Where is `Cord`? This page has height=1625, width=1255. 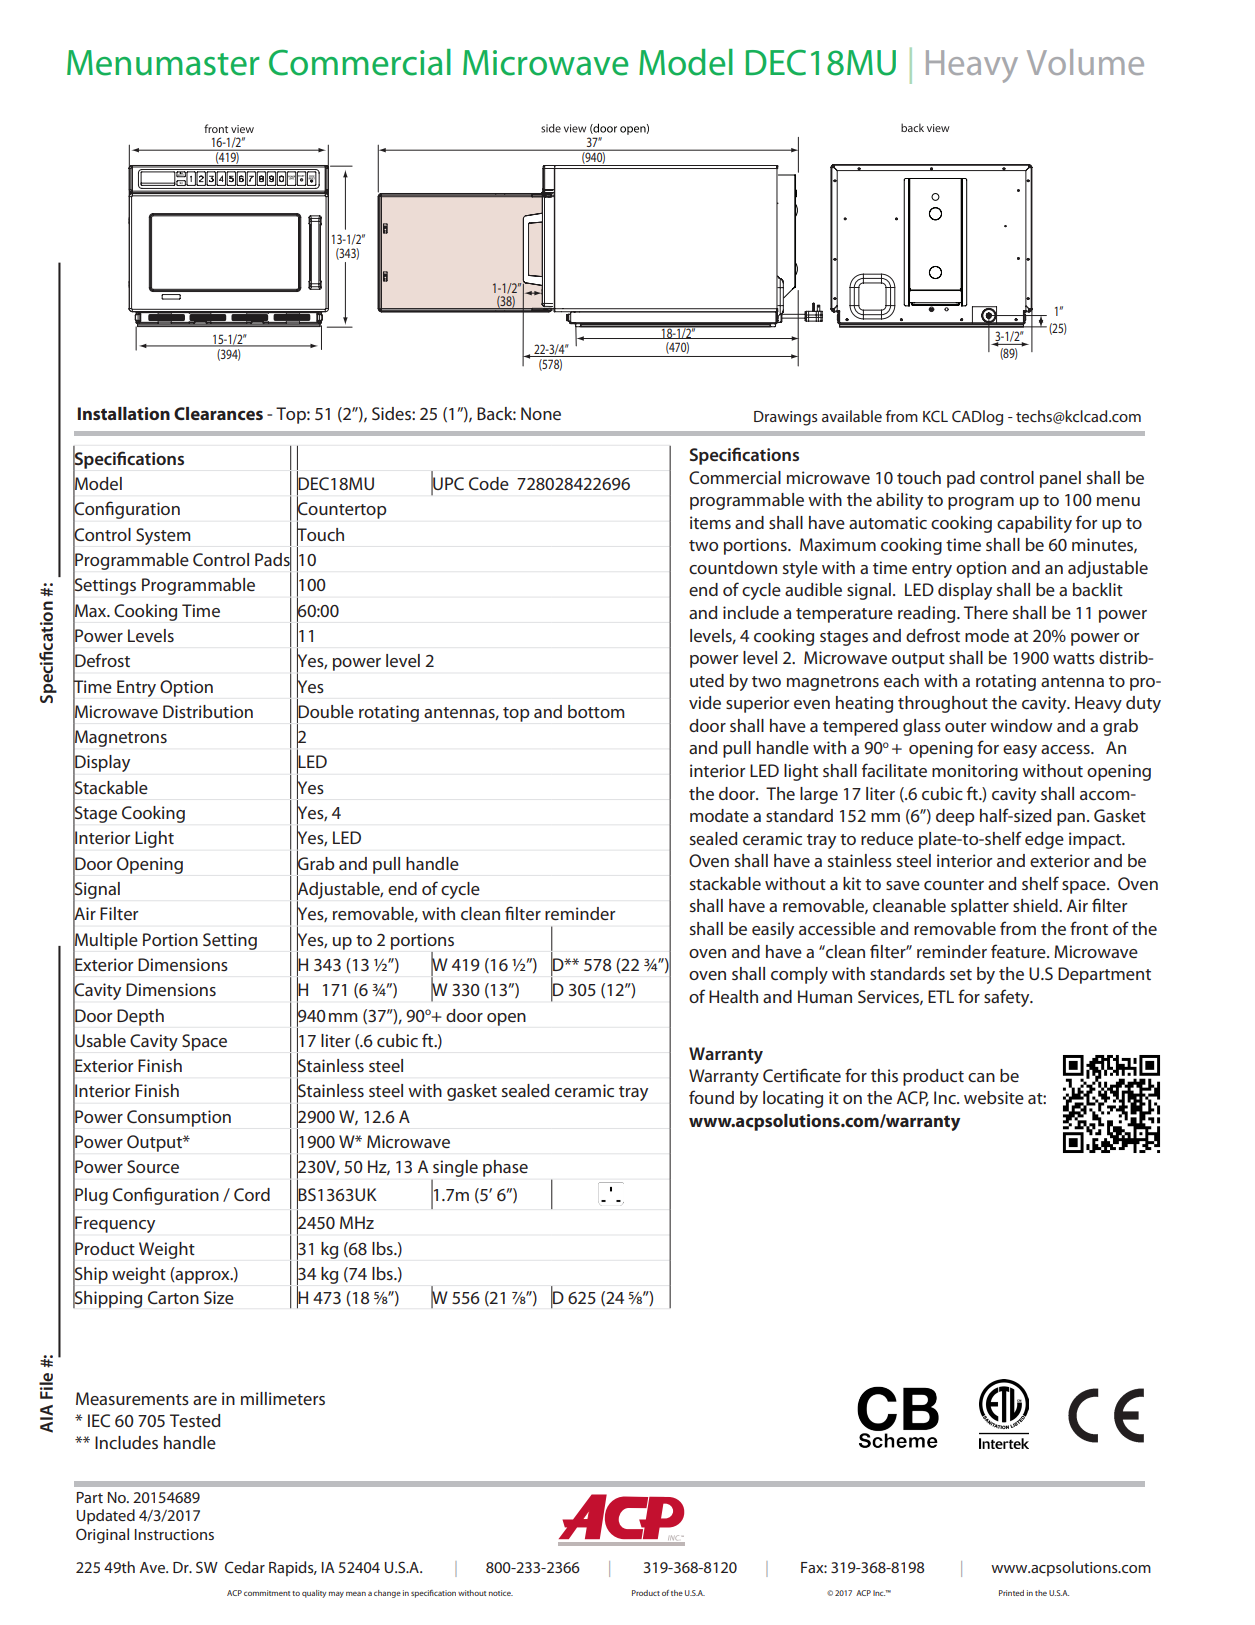 Cord is located at coordinates (252, 1194).
